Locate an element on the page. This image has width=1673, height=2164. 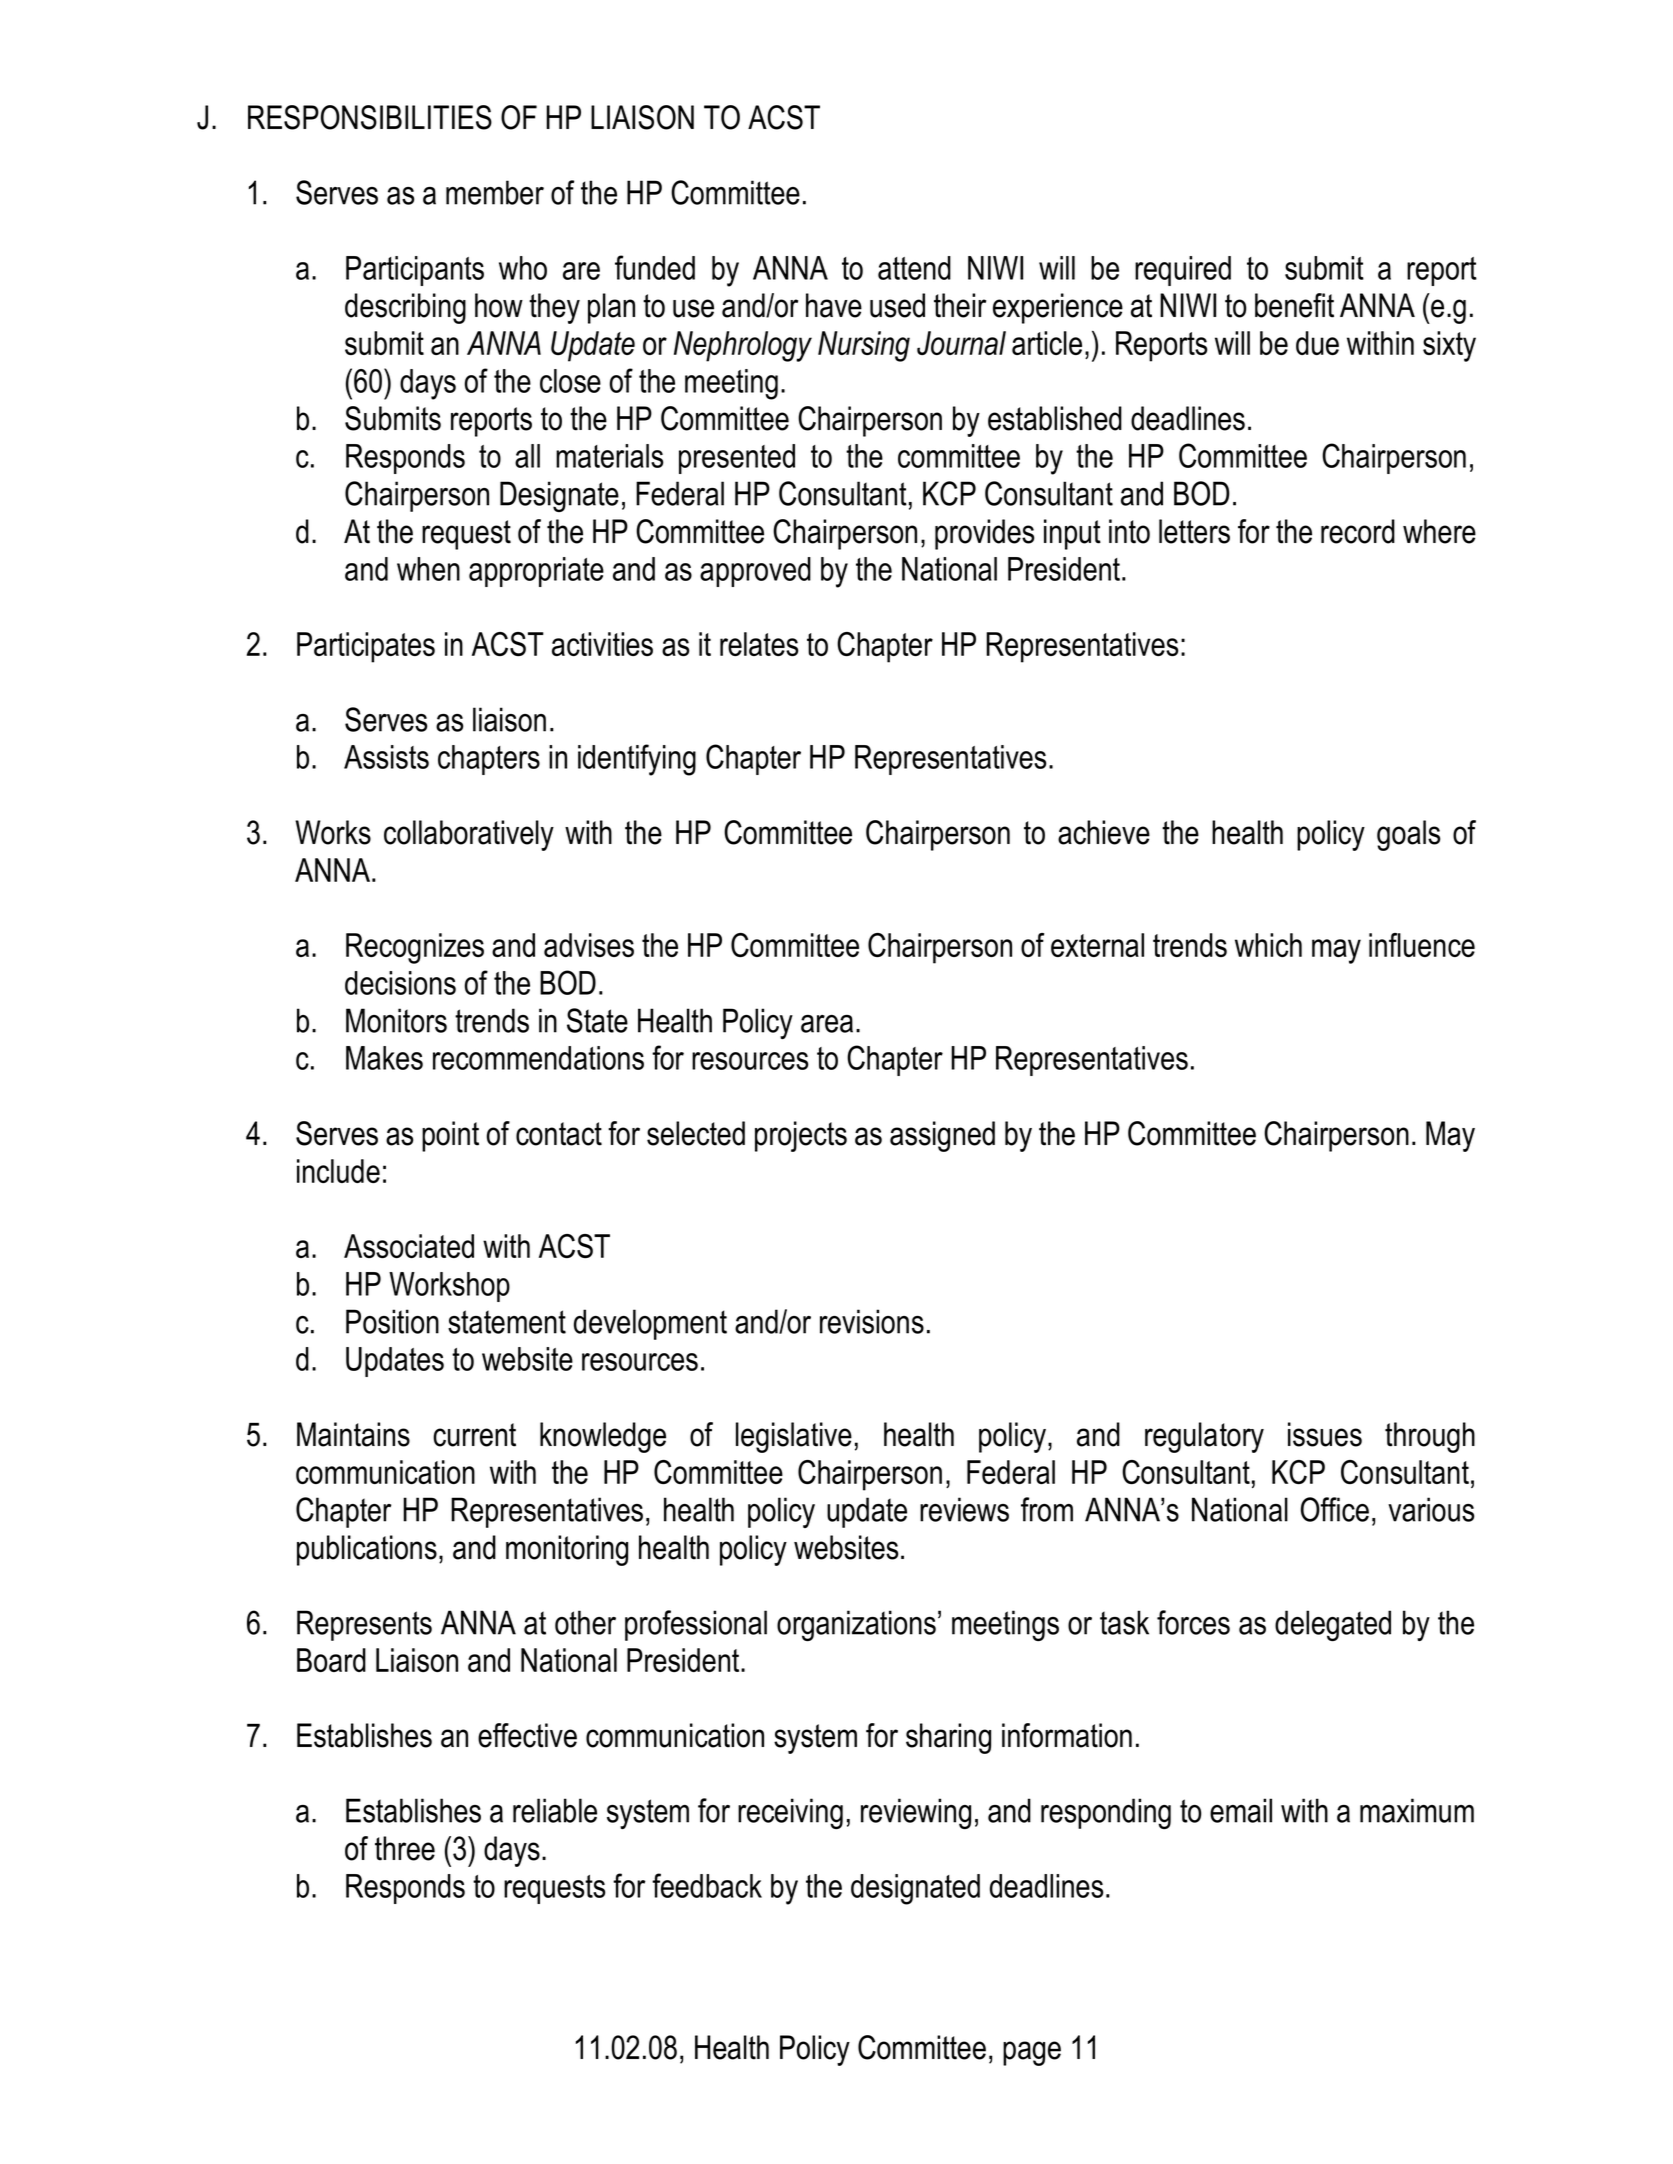
assigned is located at coordinates (942, 1136).
